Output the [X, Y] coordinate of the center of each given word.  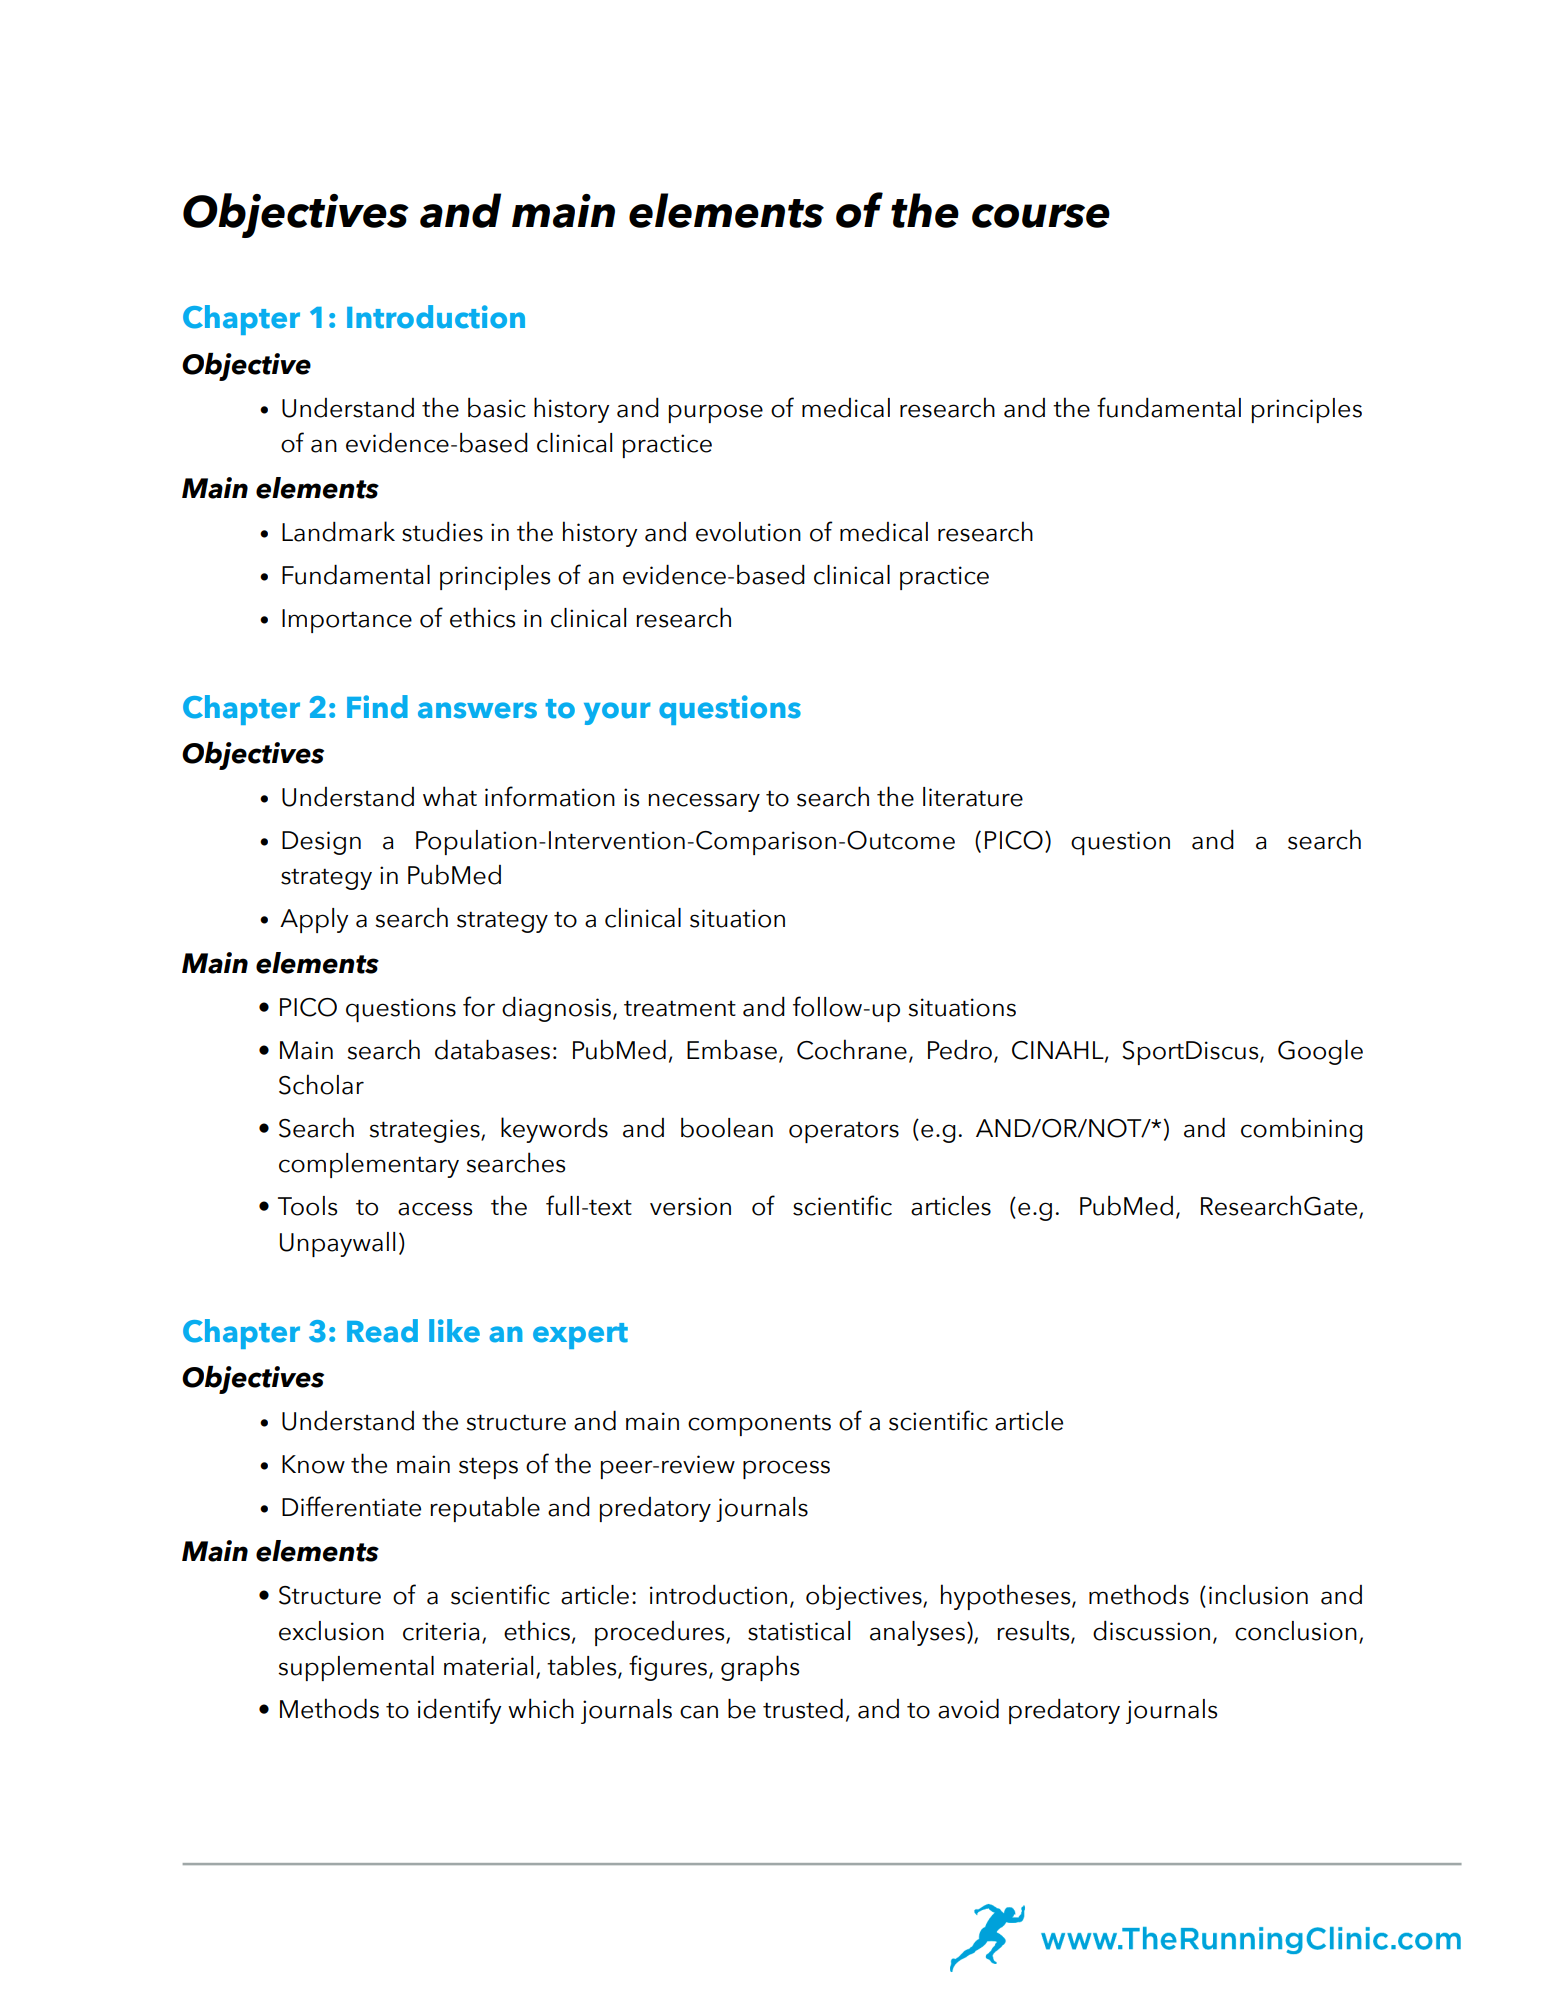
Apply [314, 920]
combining [1302, 1130]
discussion [1151, 1631]
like [454, 1331]
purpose [716, 413]
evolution [748, 532]
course [1041, 216]
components [759, 1425]
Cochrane [852, 1049]
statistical [799, 1631]
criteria [441, 1631]
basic [497, 408]
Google [1320, 1052]
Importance [347, 621]
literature [973, 797]
